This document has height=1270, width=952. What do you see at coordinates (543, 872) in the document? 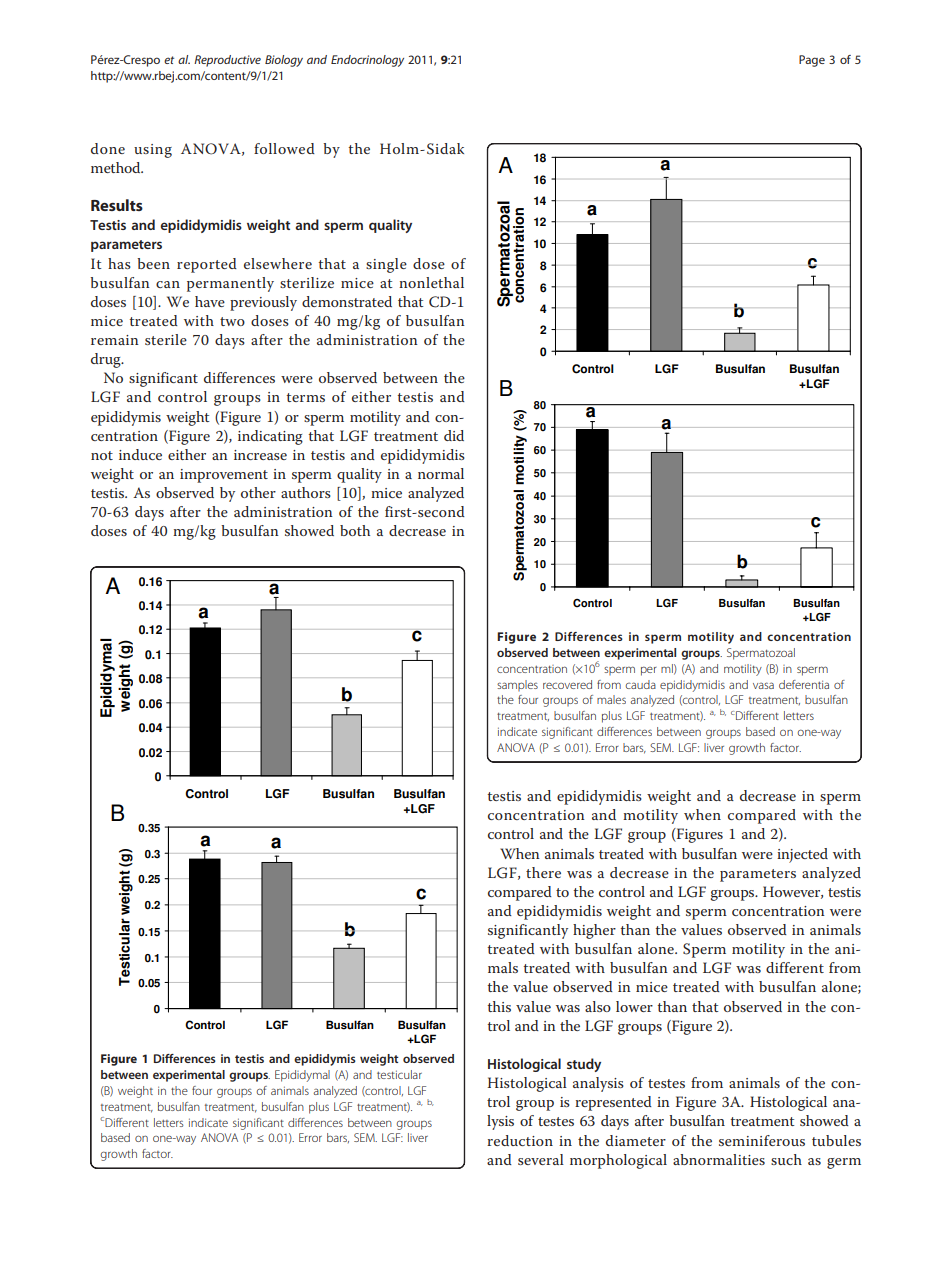
I see `there` at bounding box center [543, 872].
